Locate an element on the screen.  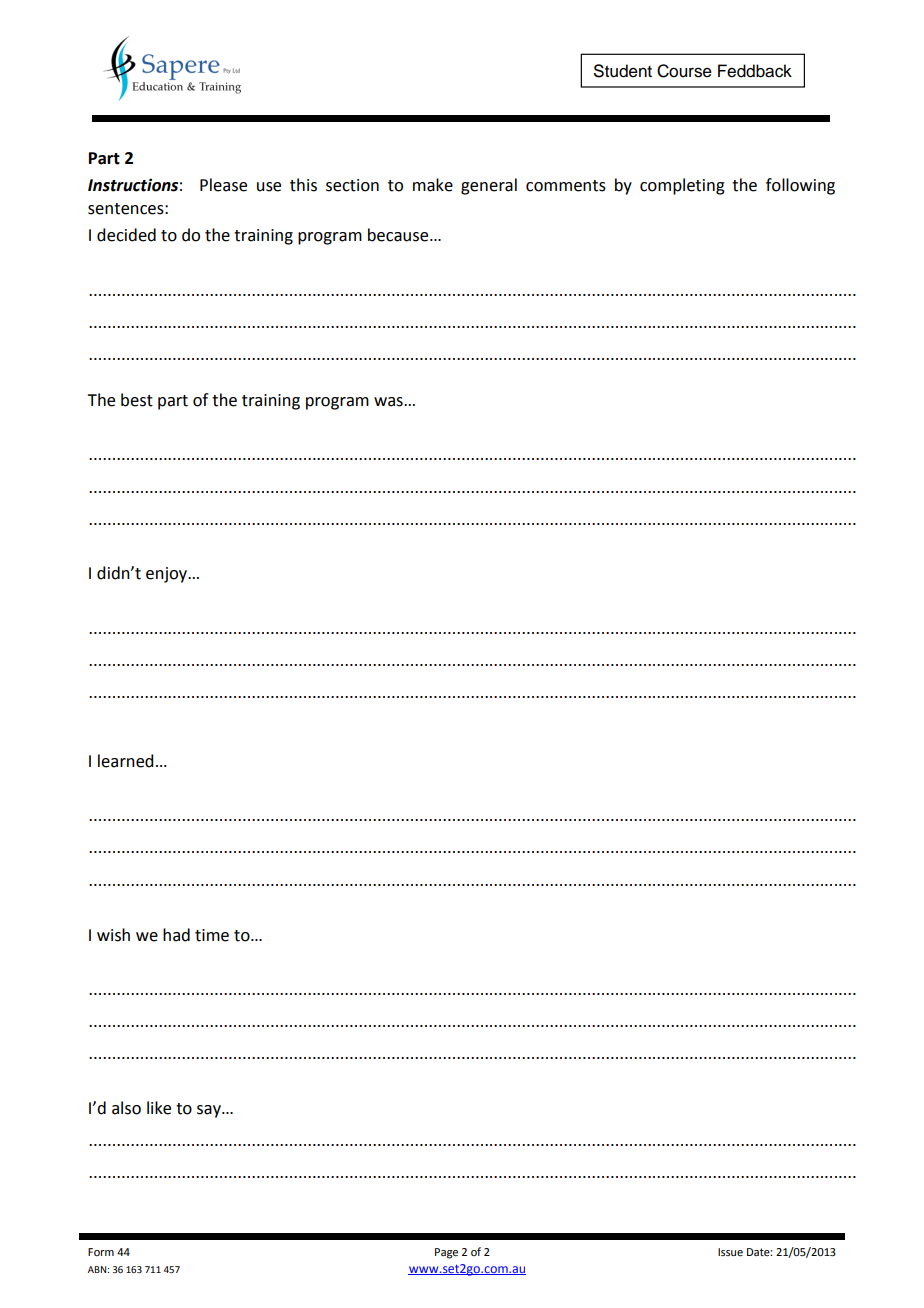
Page is located at coordinates (446, 1253).
